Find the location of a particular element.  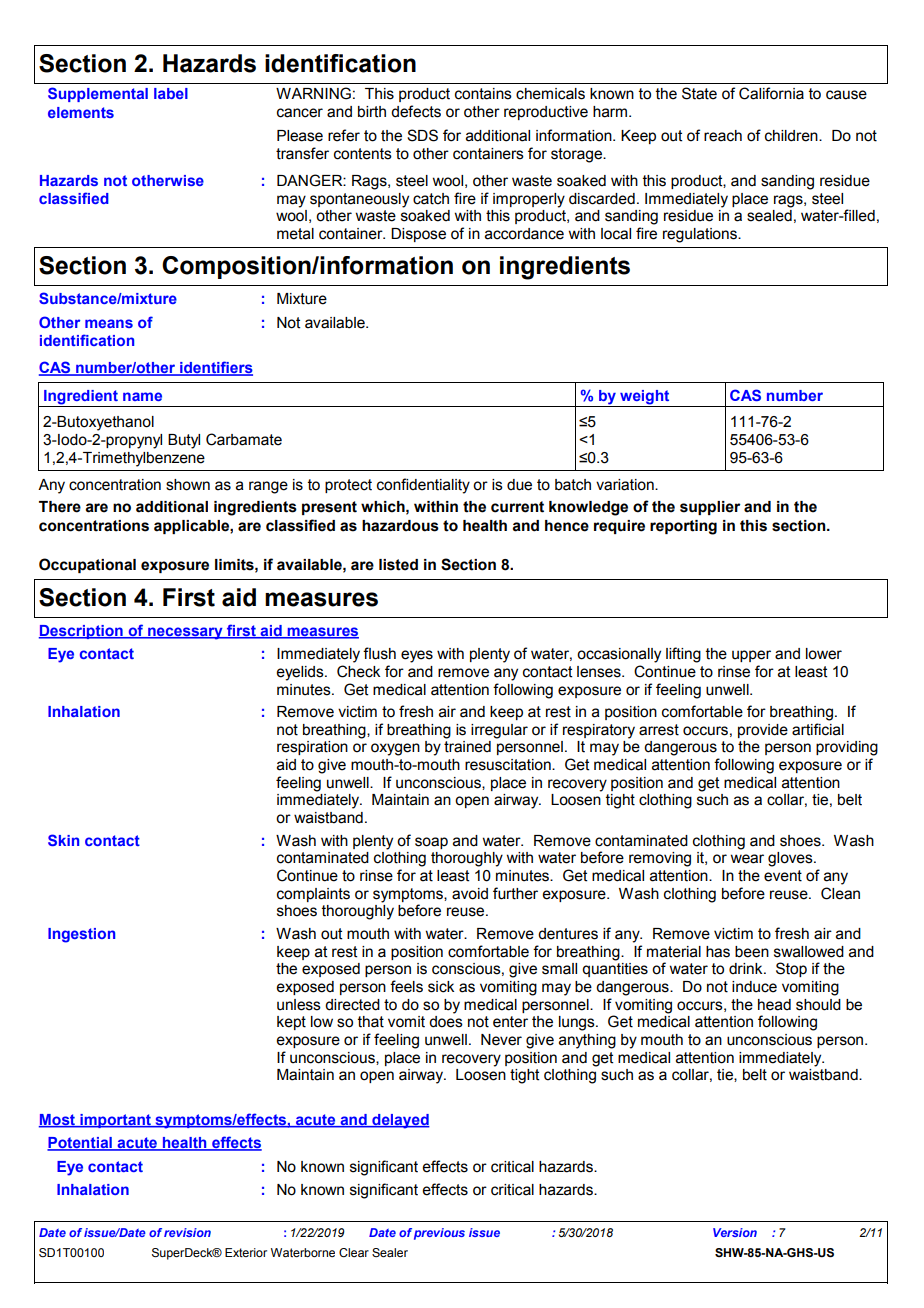

reporting is located at coordinates (683, 527).
